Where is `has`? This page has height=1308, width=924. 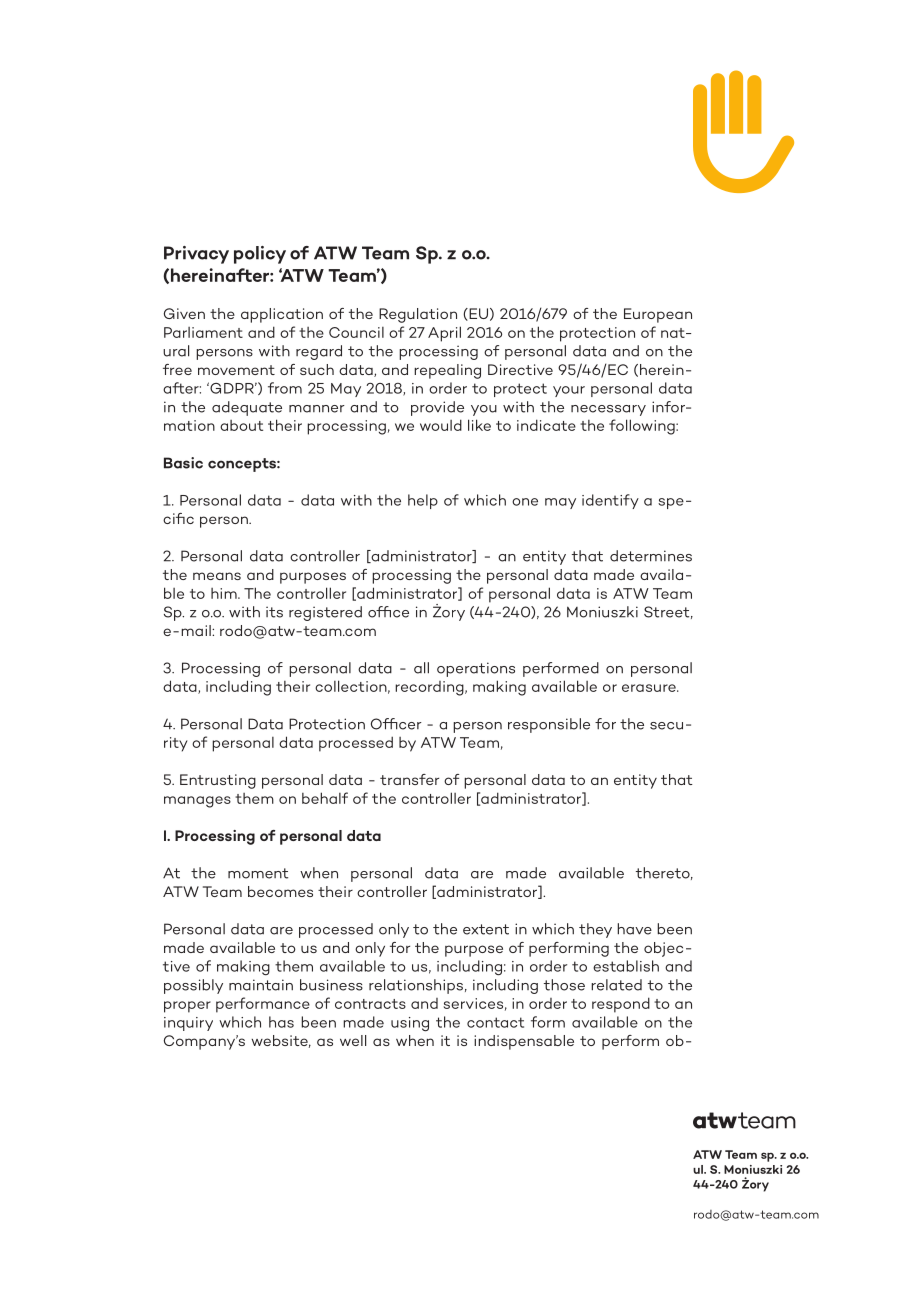 has is located at coordinates (281, 1022).
